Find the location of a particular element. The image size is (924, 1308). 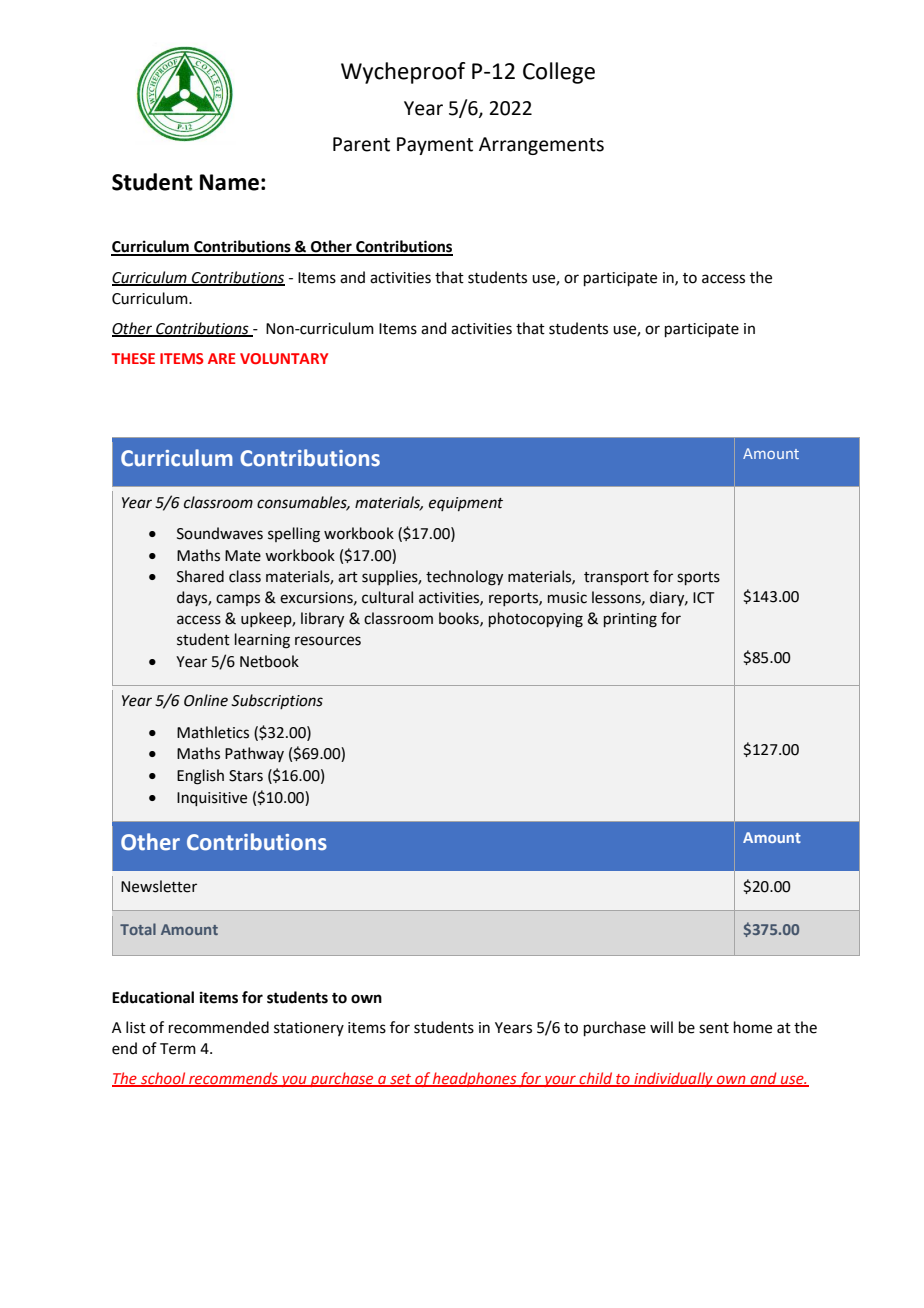

Shared is located at coordinates (200, 576).
